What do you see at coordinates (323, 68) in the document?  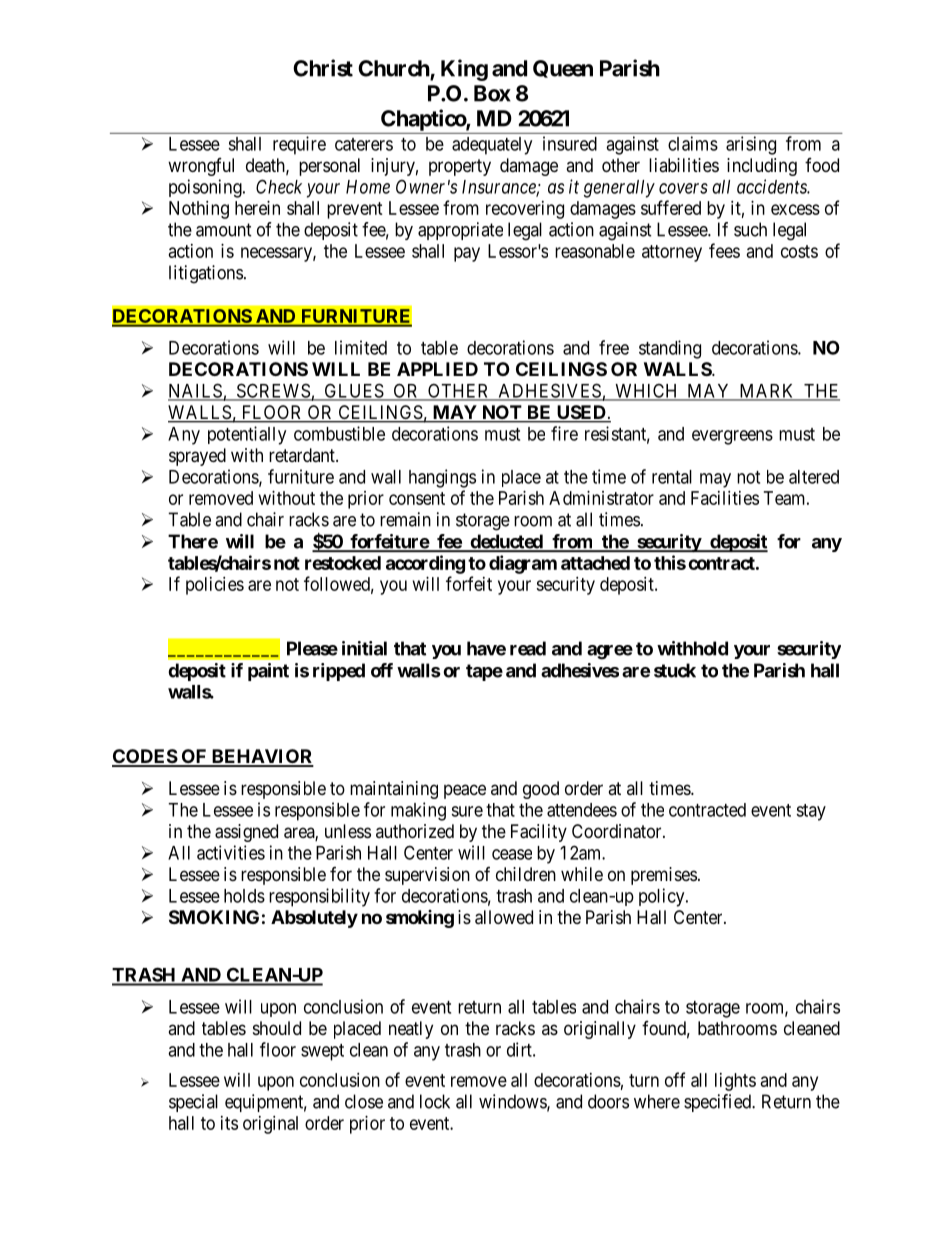 I see `Christ` at bounding box center [323, 68].
